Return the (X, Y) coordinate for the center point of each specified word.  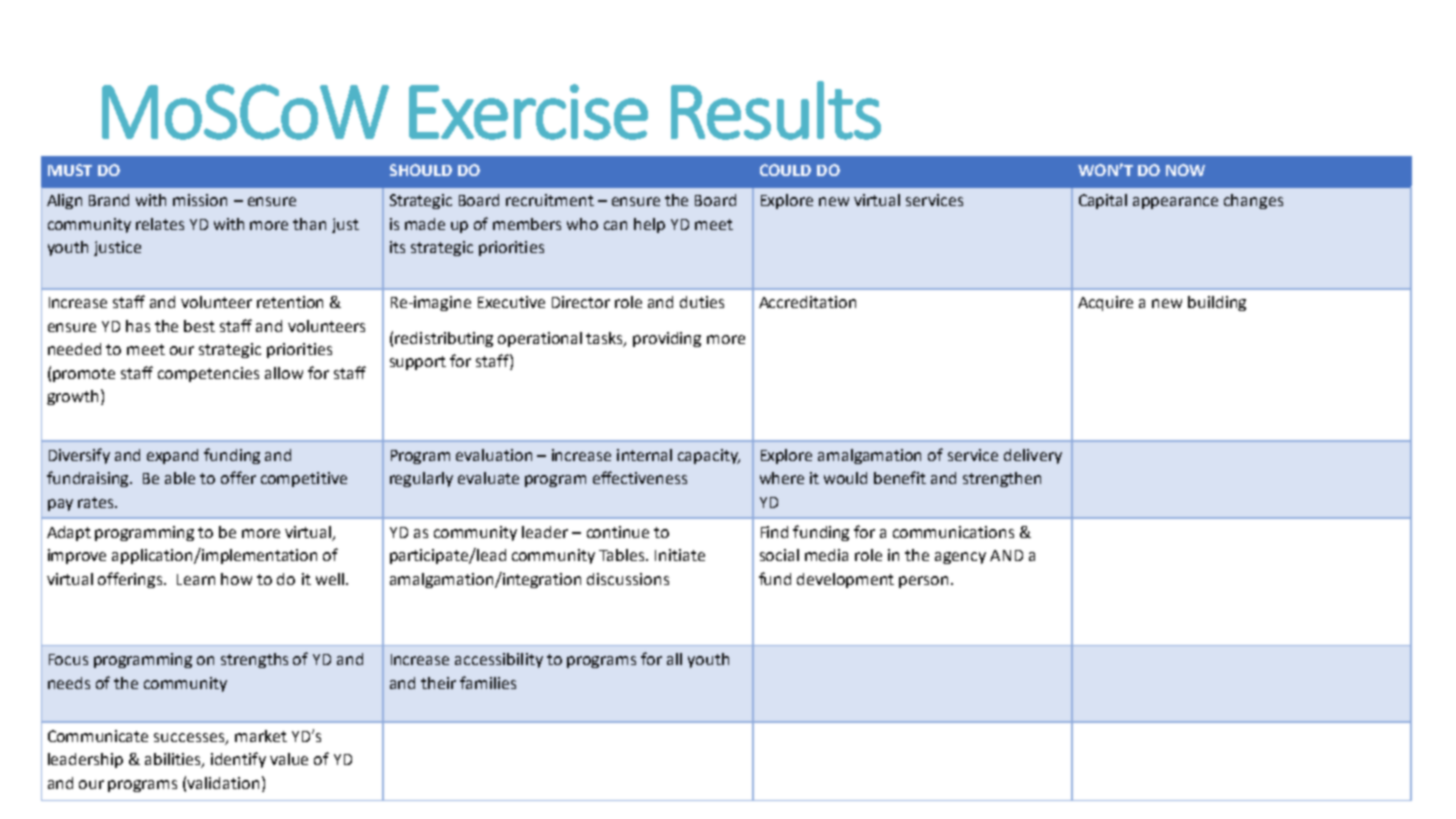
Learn (196, 579)
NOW (1185, 170)
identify (238, 760)
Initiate (680, 555)
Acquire (1105, 303)
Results (776, 110)
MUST (70, 170)
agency (960, 558)
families (488, 682)
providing (667, 339)
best (199, 326)
